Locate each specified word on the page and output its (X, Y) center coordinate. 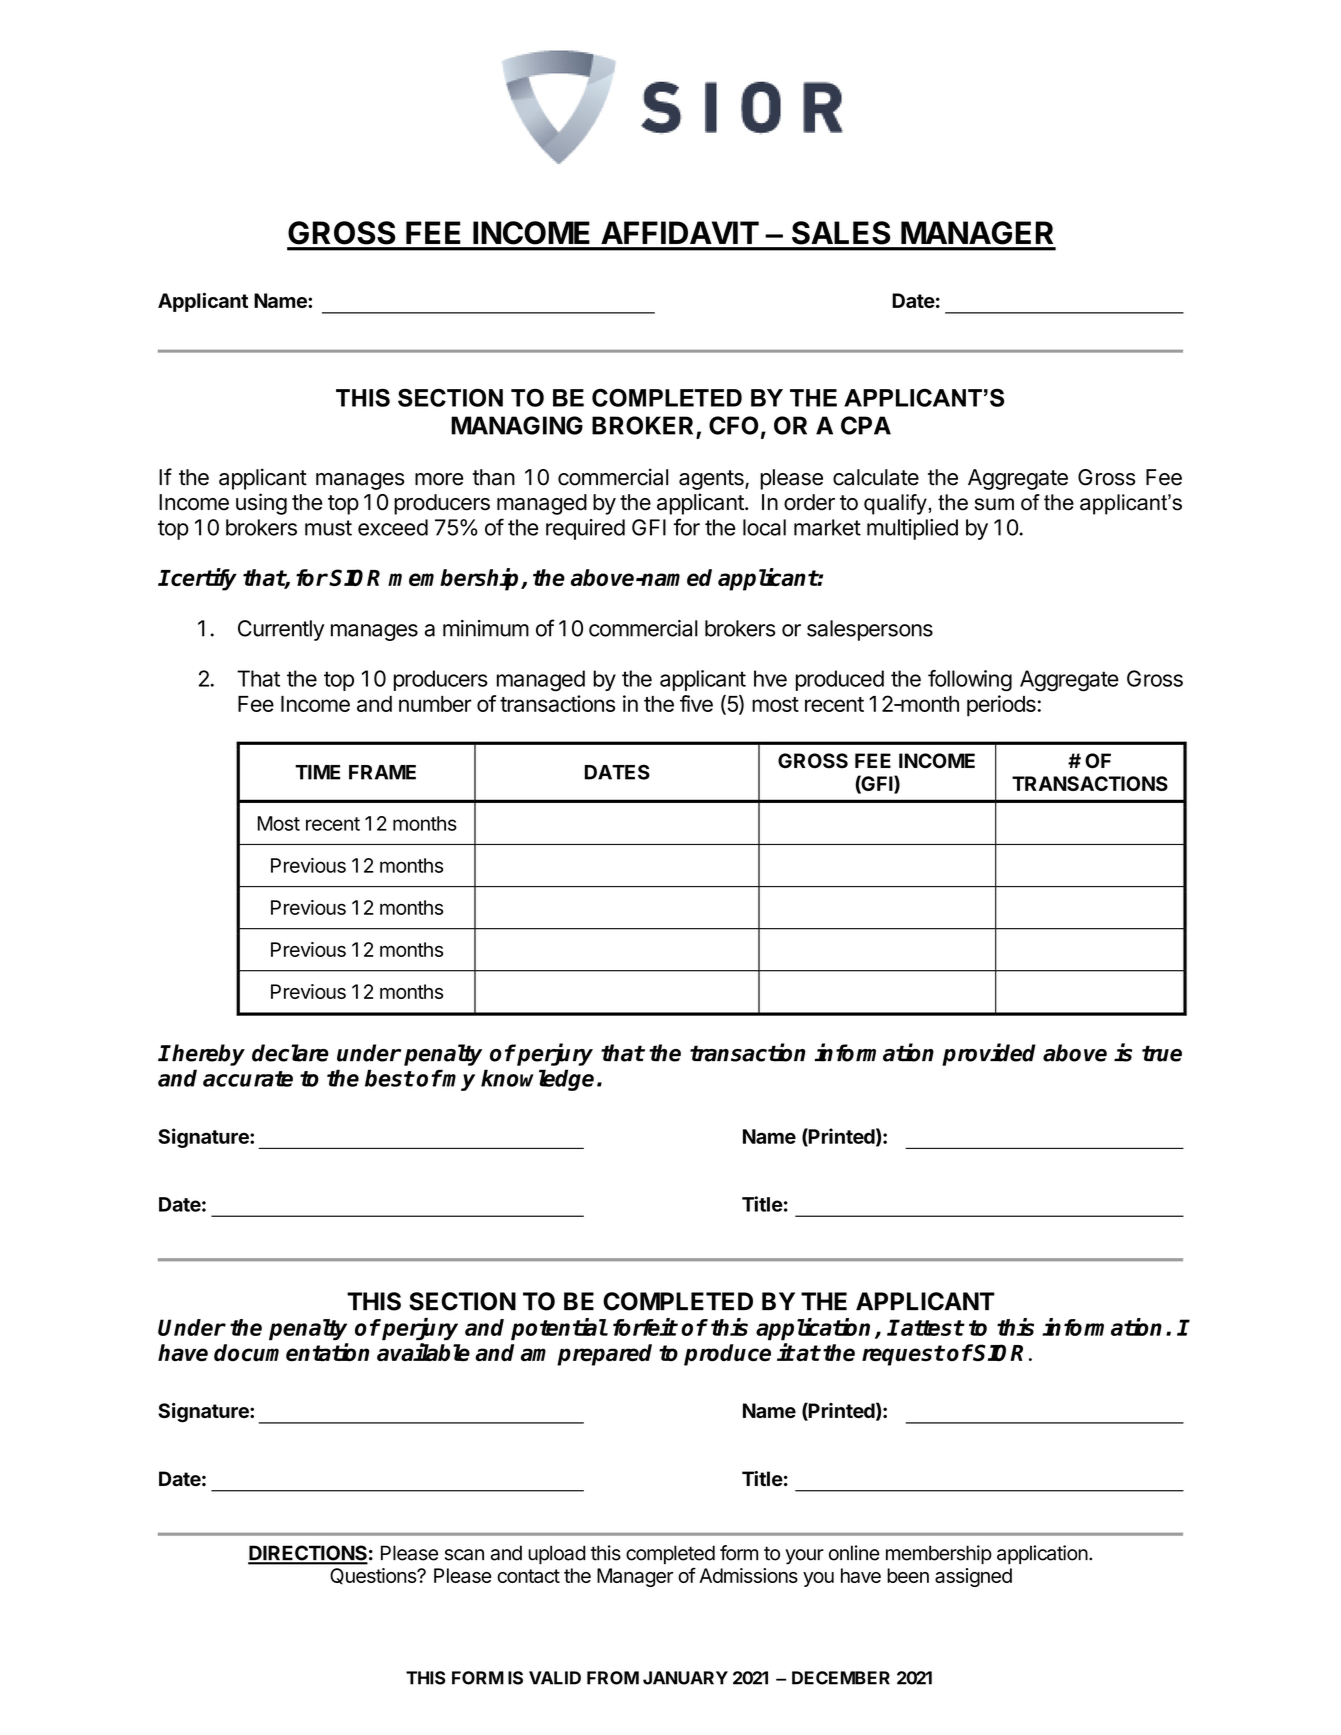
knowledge (537, 1080)
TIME (317, 772)
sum (994, 504)
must (328, 528)
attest (931, 1328)
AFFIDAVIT (680, 232)
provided (989, 1054)
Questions (374, 1576)
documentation (292, 1352)
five (696, 703)
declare (290, 1053)
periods (1001, 706)
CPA (866, 425)
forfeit (645, 1327)
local (764, 527)
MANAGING (517, 425)
